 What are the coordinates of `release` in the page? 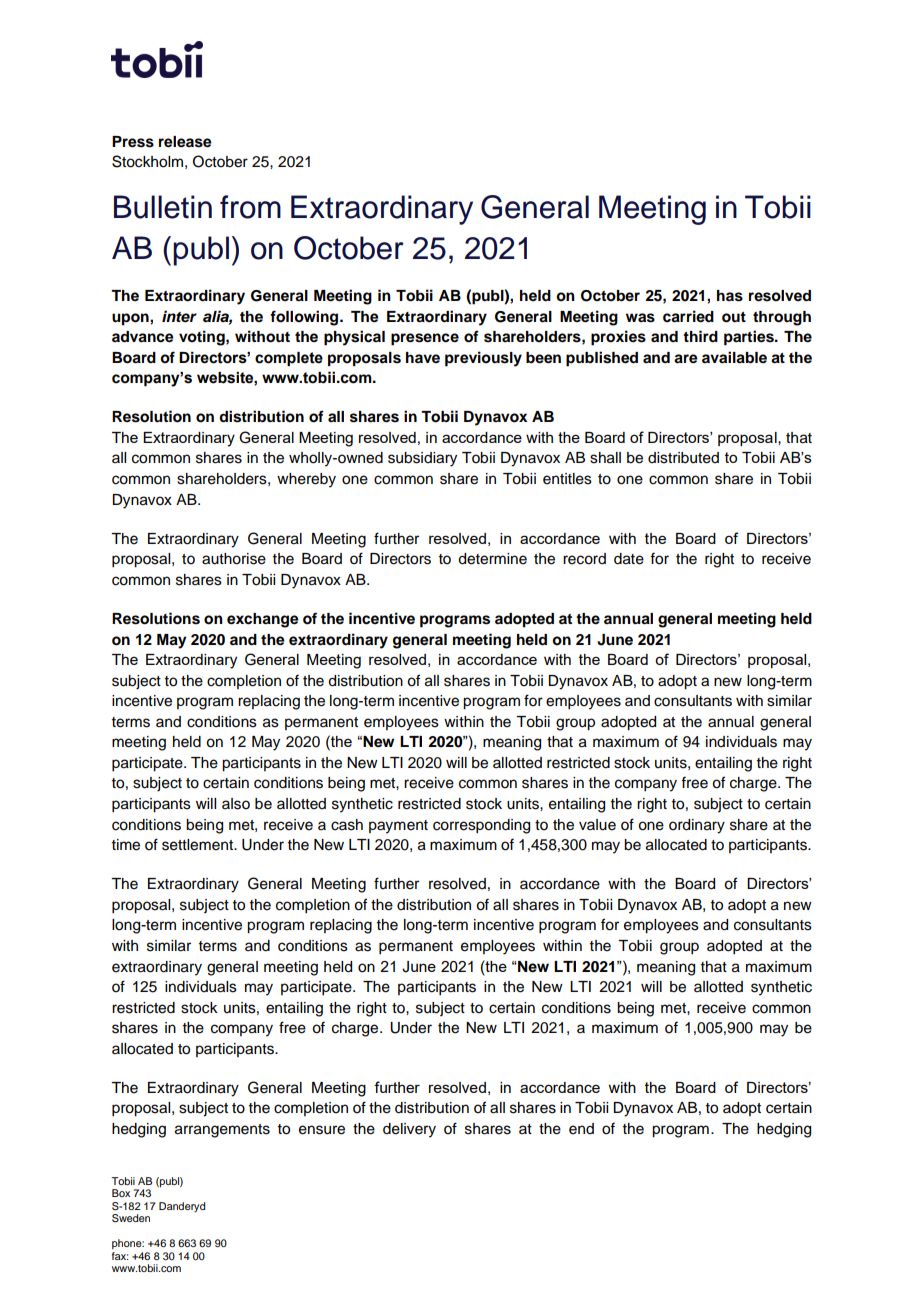 It's located at (185, 142).
